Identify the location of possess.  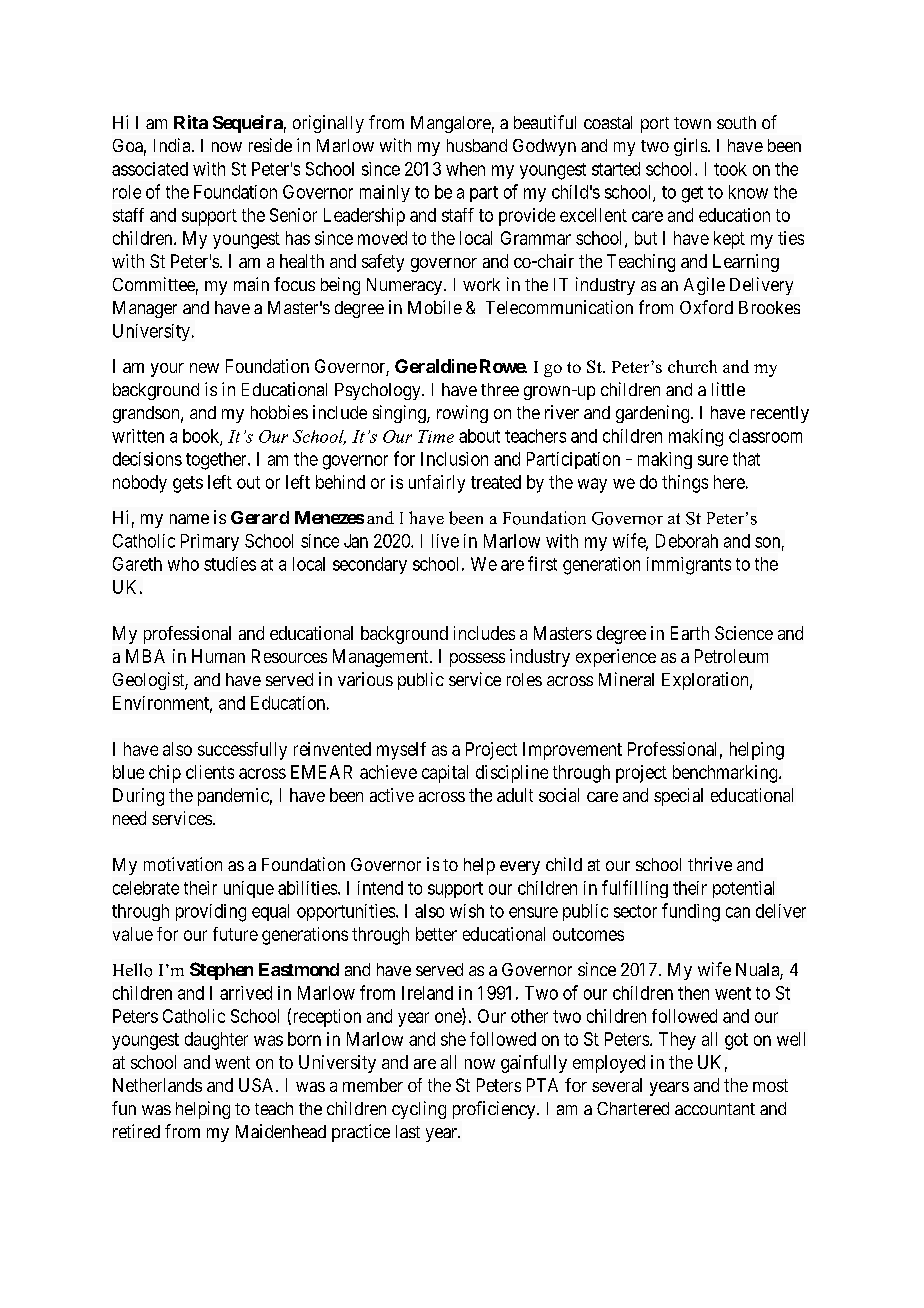
(477, 660).
